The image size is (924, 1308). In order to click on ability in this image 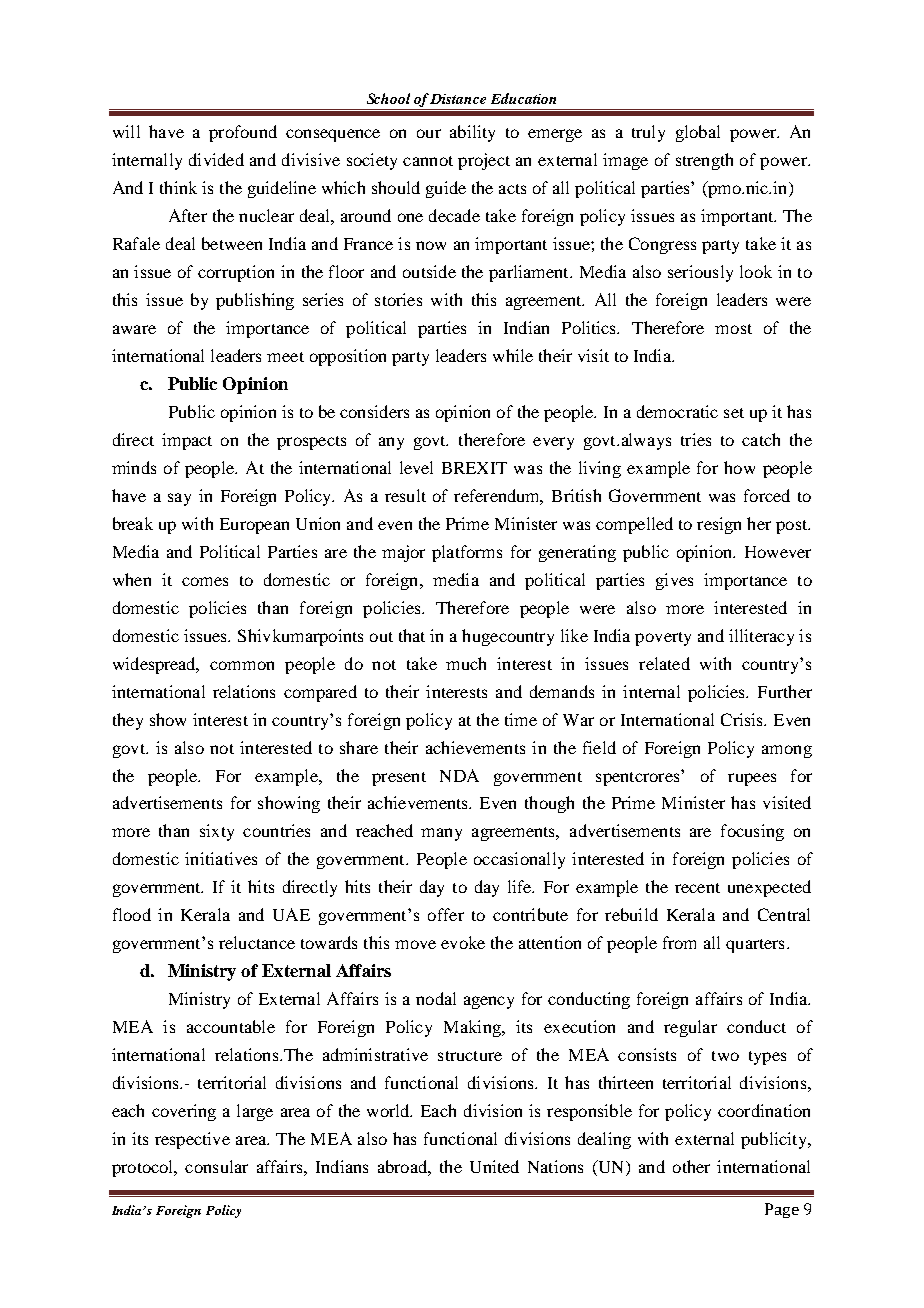, I will do `click(472, 133)`.
